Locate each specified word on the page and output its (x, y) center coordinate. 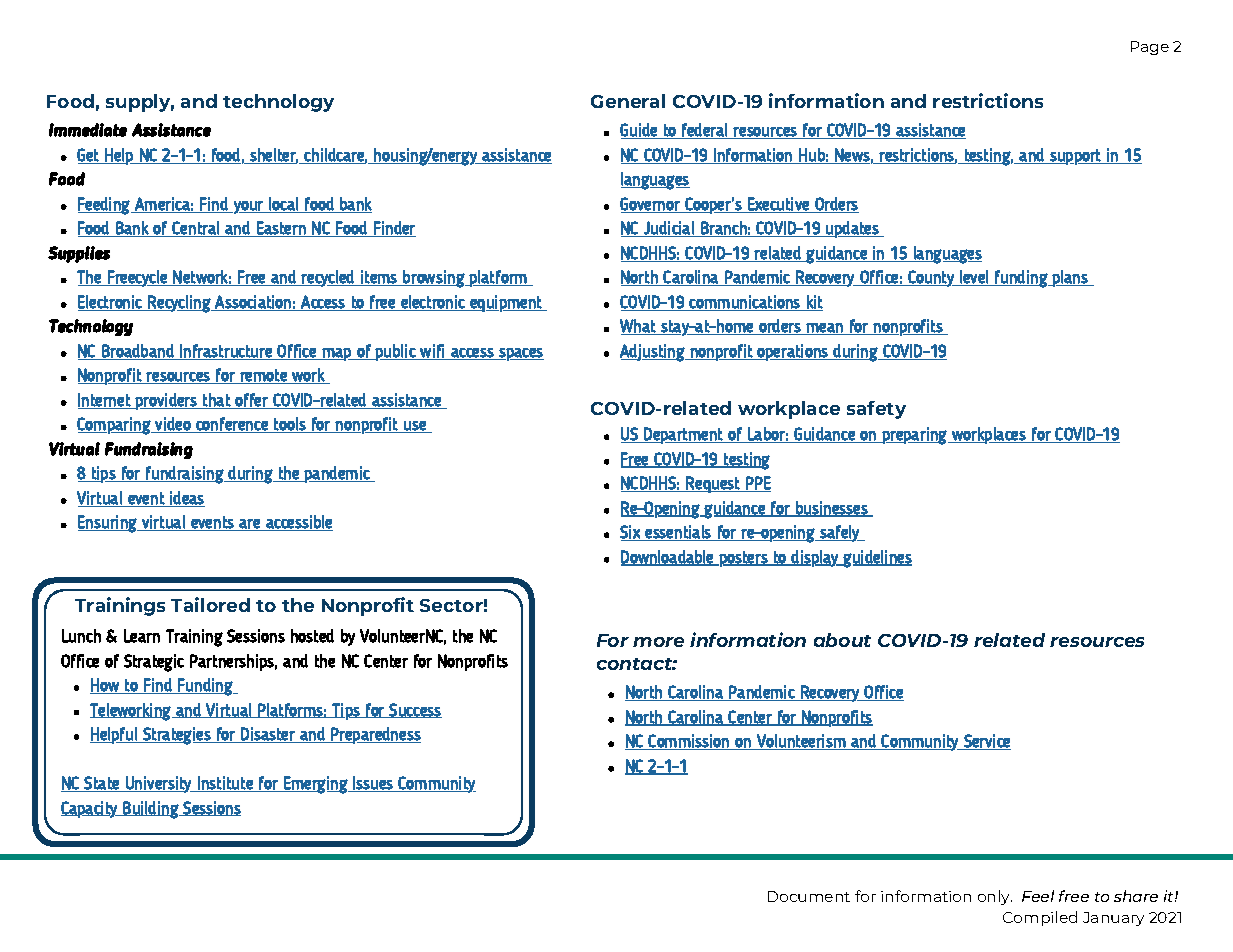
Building (151, 810)
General (628, 101)
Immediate (88, 130)
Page (1150, 48)
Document (809, 896)
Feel (1038, 896)
